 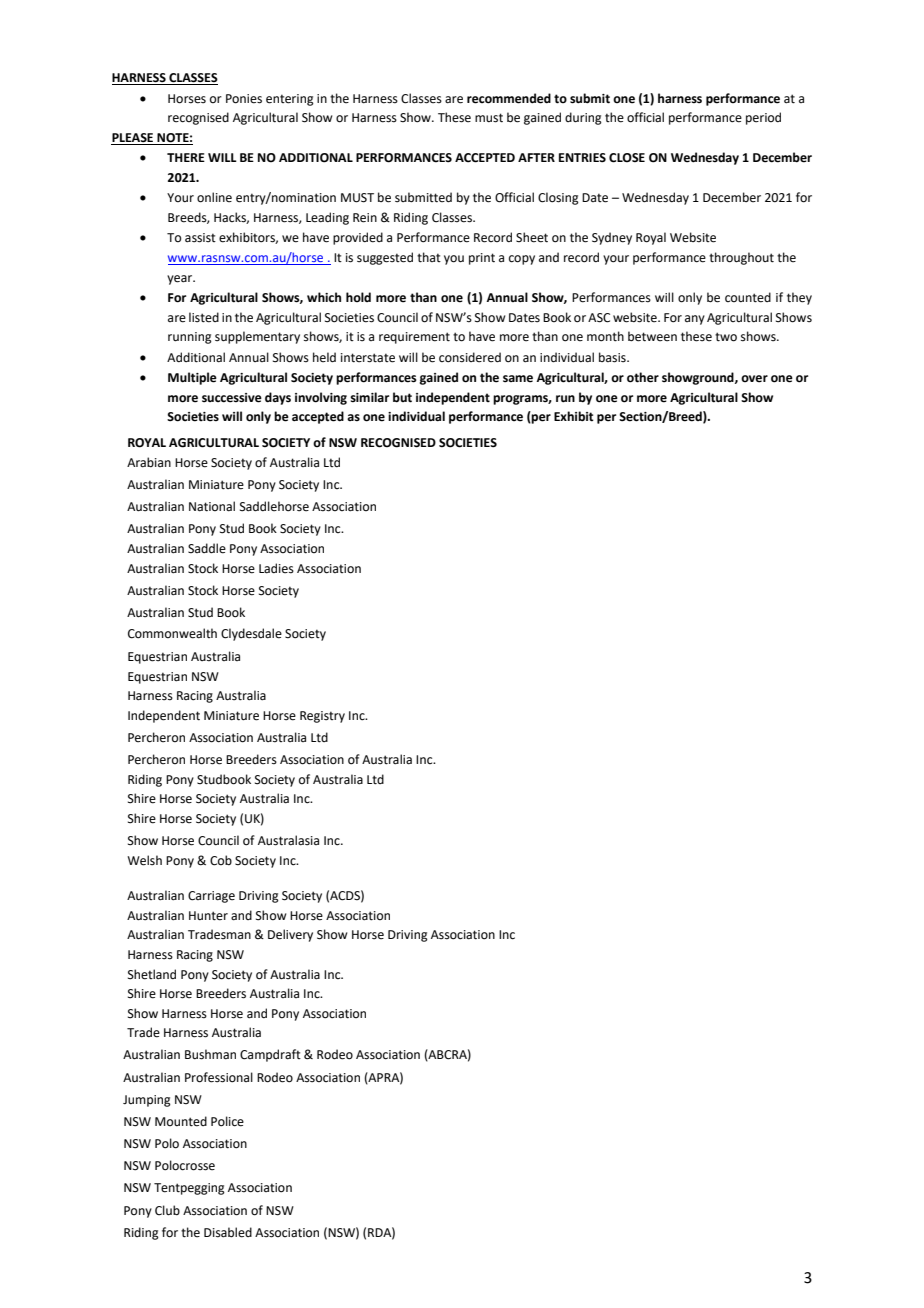 I want to click on Registry, so click(x=322, y=717).
